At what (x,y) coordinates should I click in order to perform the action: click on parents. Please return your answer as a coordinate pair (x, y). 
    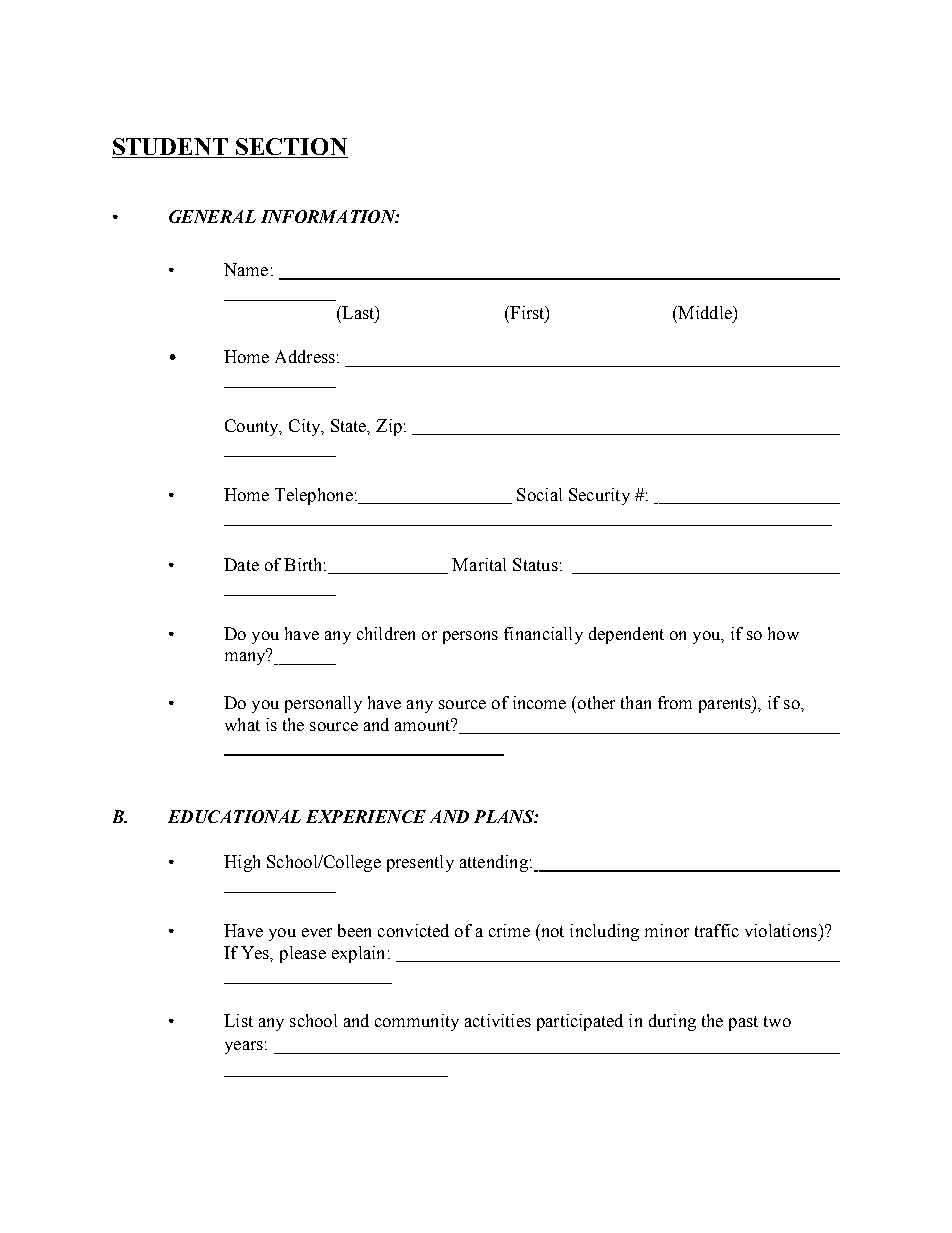
    Looking at the image, I should click on (726, 704).
